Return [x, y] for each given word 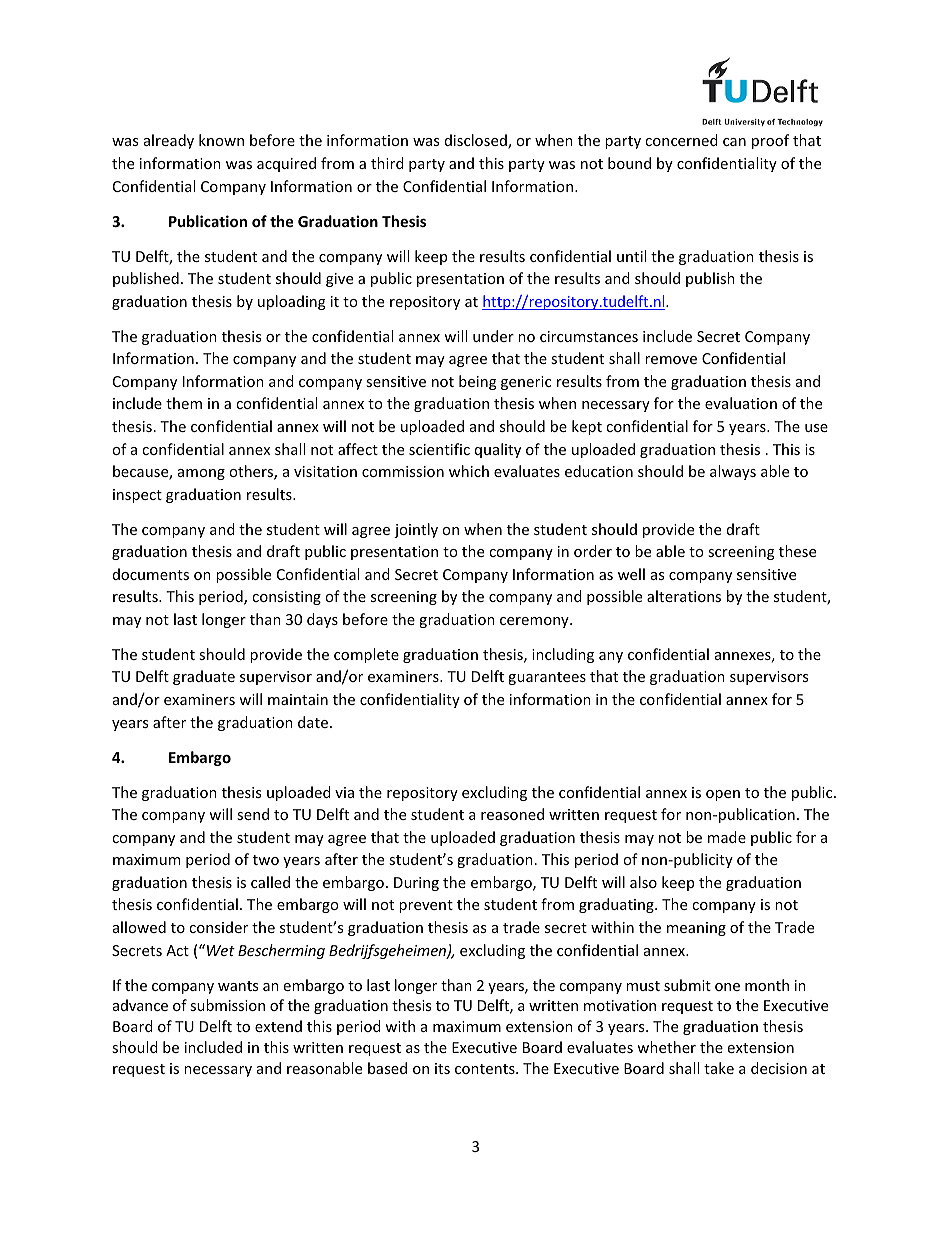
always [733, 472]
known [221, 140]
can [734, 142]
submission [227, 1005]
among [201, 474]
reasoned [512, 814]
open [723, 795]
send [253, 814]
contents [486, 1069]
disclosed [477, 141]
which [469, 471]
